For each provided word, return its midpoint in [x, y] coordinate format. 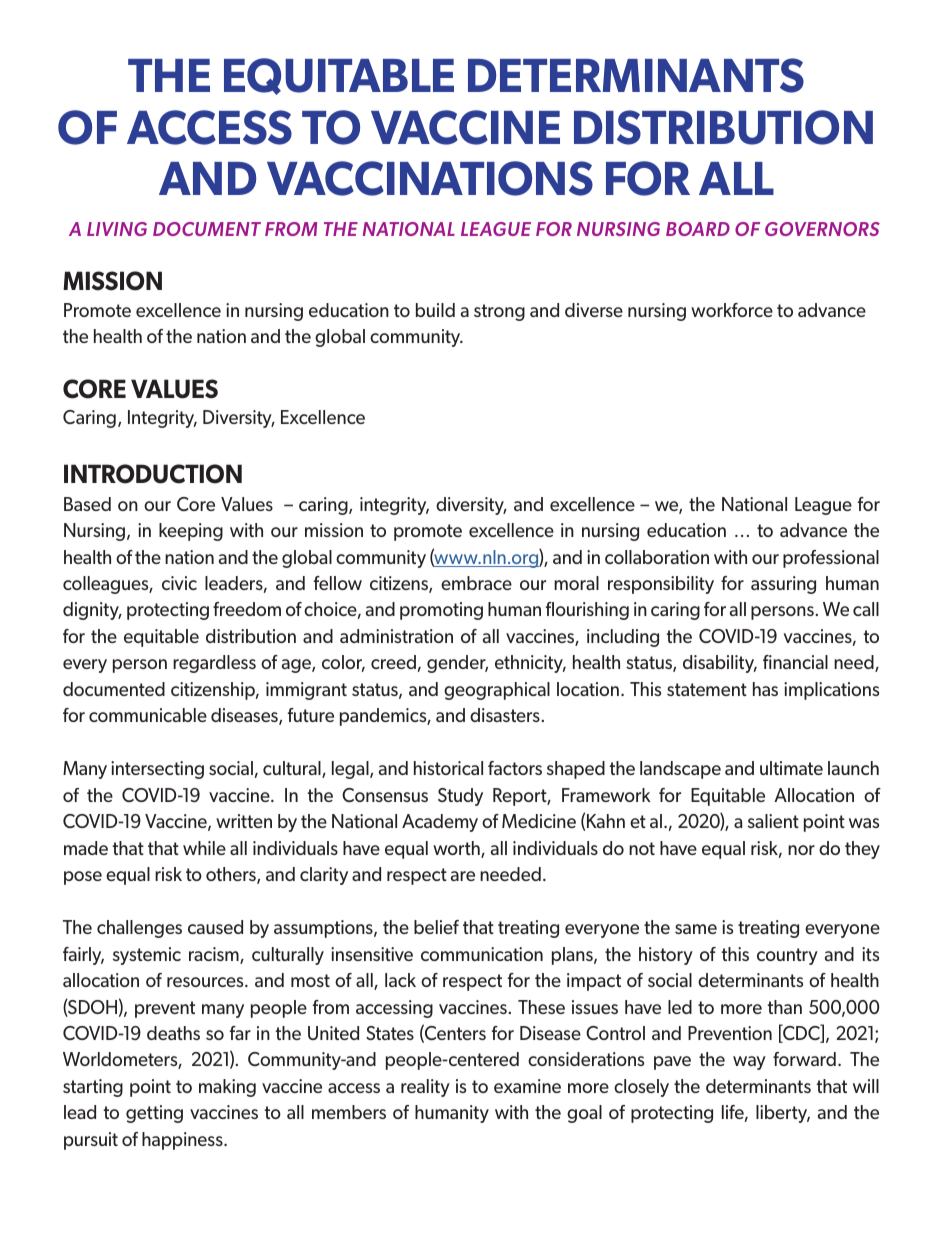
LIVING [117, 229]
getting [154, 1114]
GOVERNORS [822, 229]
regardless [214, 664]
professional [831, 559]
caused [215, 927]
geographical [497, 691]
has [765, 689]
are [463, 876]
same [696, 929]
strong [499, 312]
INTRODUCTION [153, 474]
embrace [476, 583]
